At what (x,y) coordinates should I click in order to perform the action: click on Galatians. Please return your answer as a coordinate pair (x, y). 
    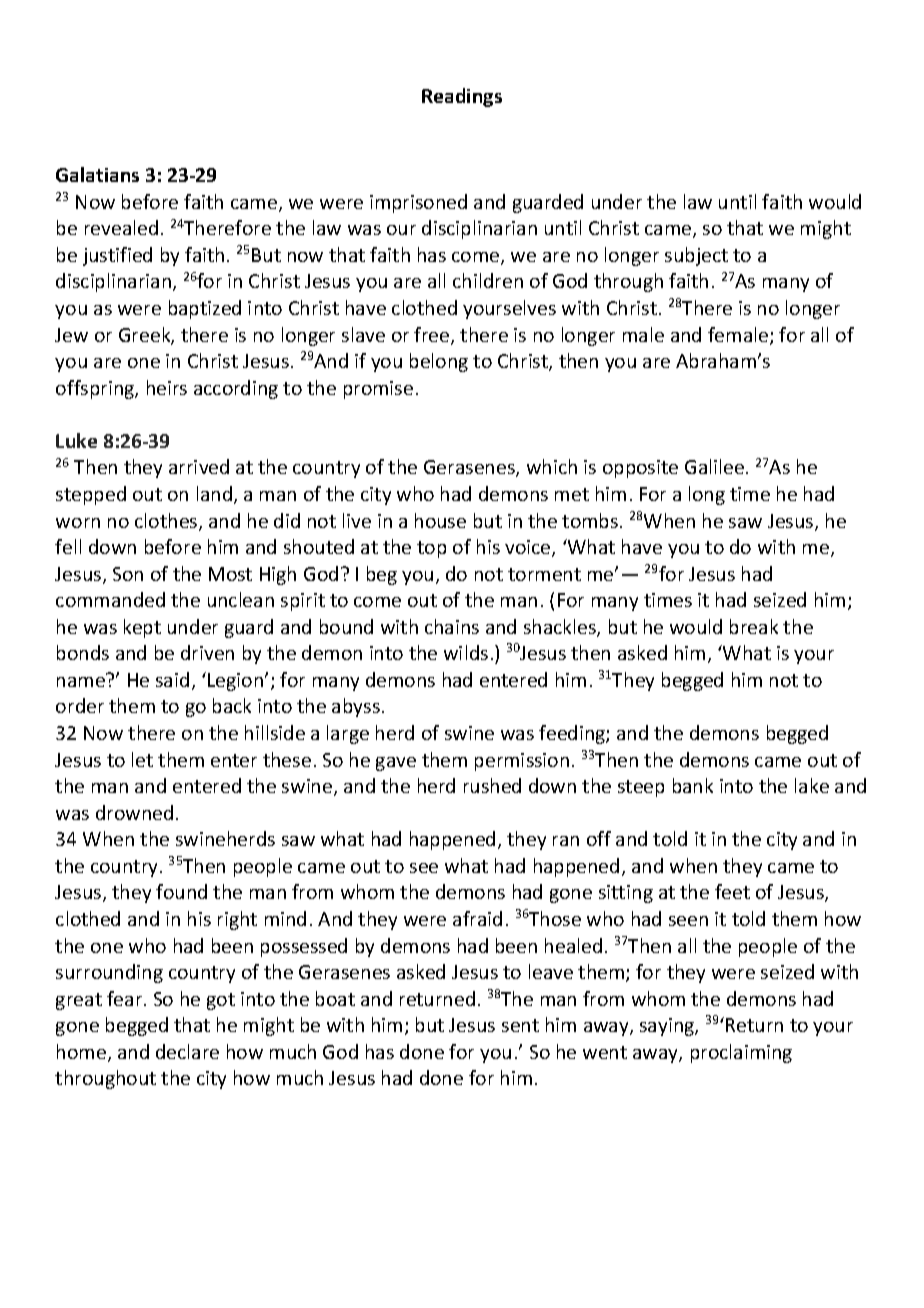
    Looking at the image, I should click on (97, 174).
